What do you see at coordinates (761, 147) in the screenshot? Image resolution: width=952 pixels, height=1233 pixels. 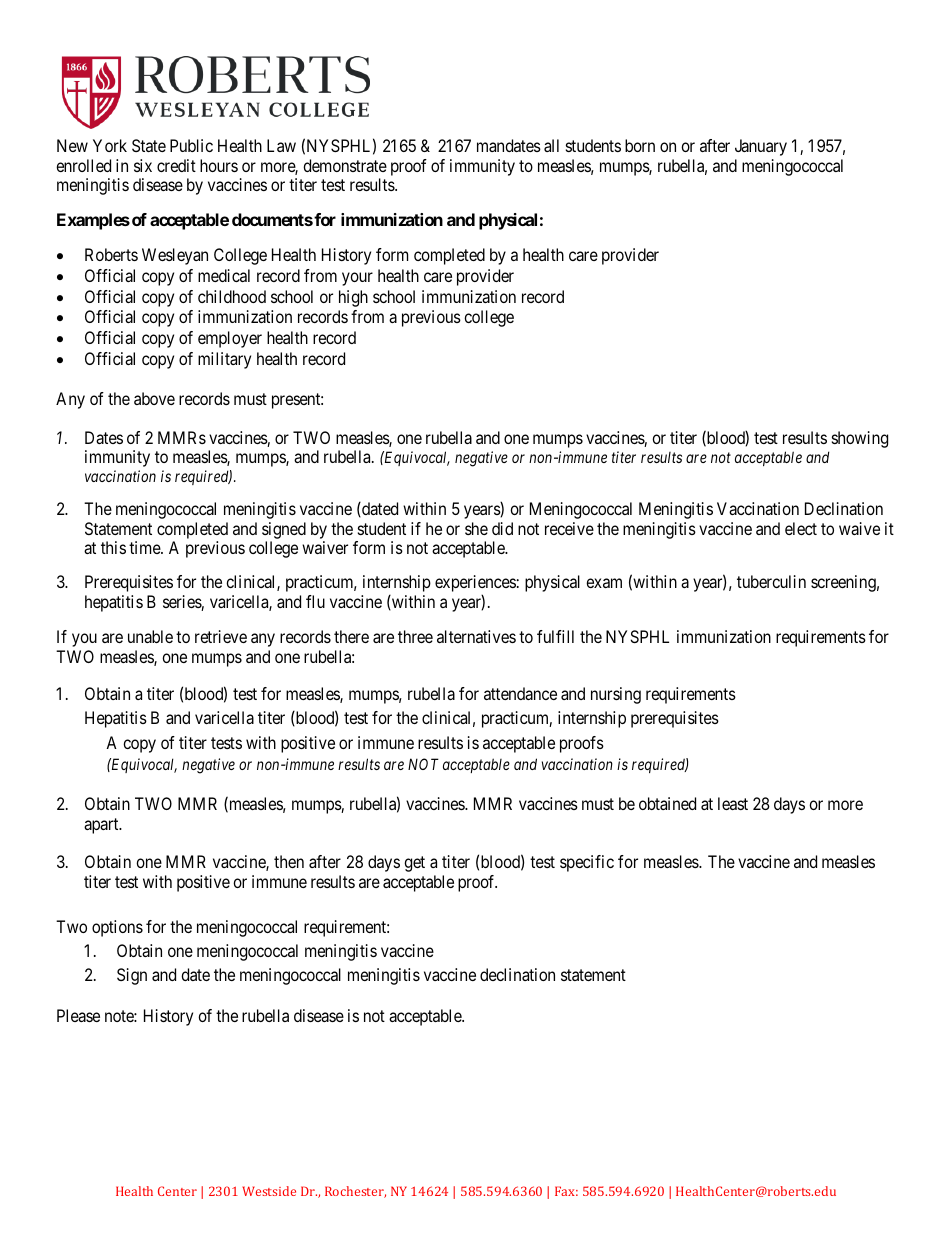 I see `January` at bounding box center [761, 147].
